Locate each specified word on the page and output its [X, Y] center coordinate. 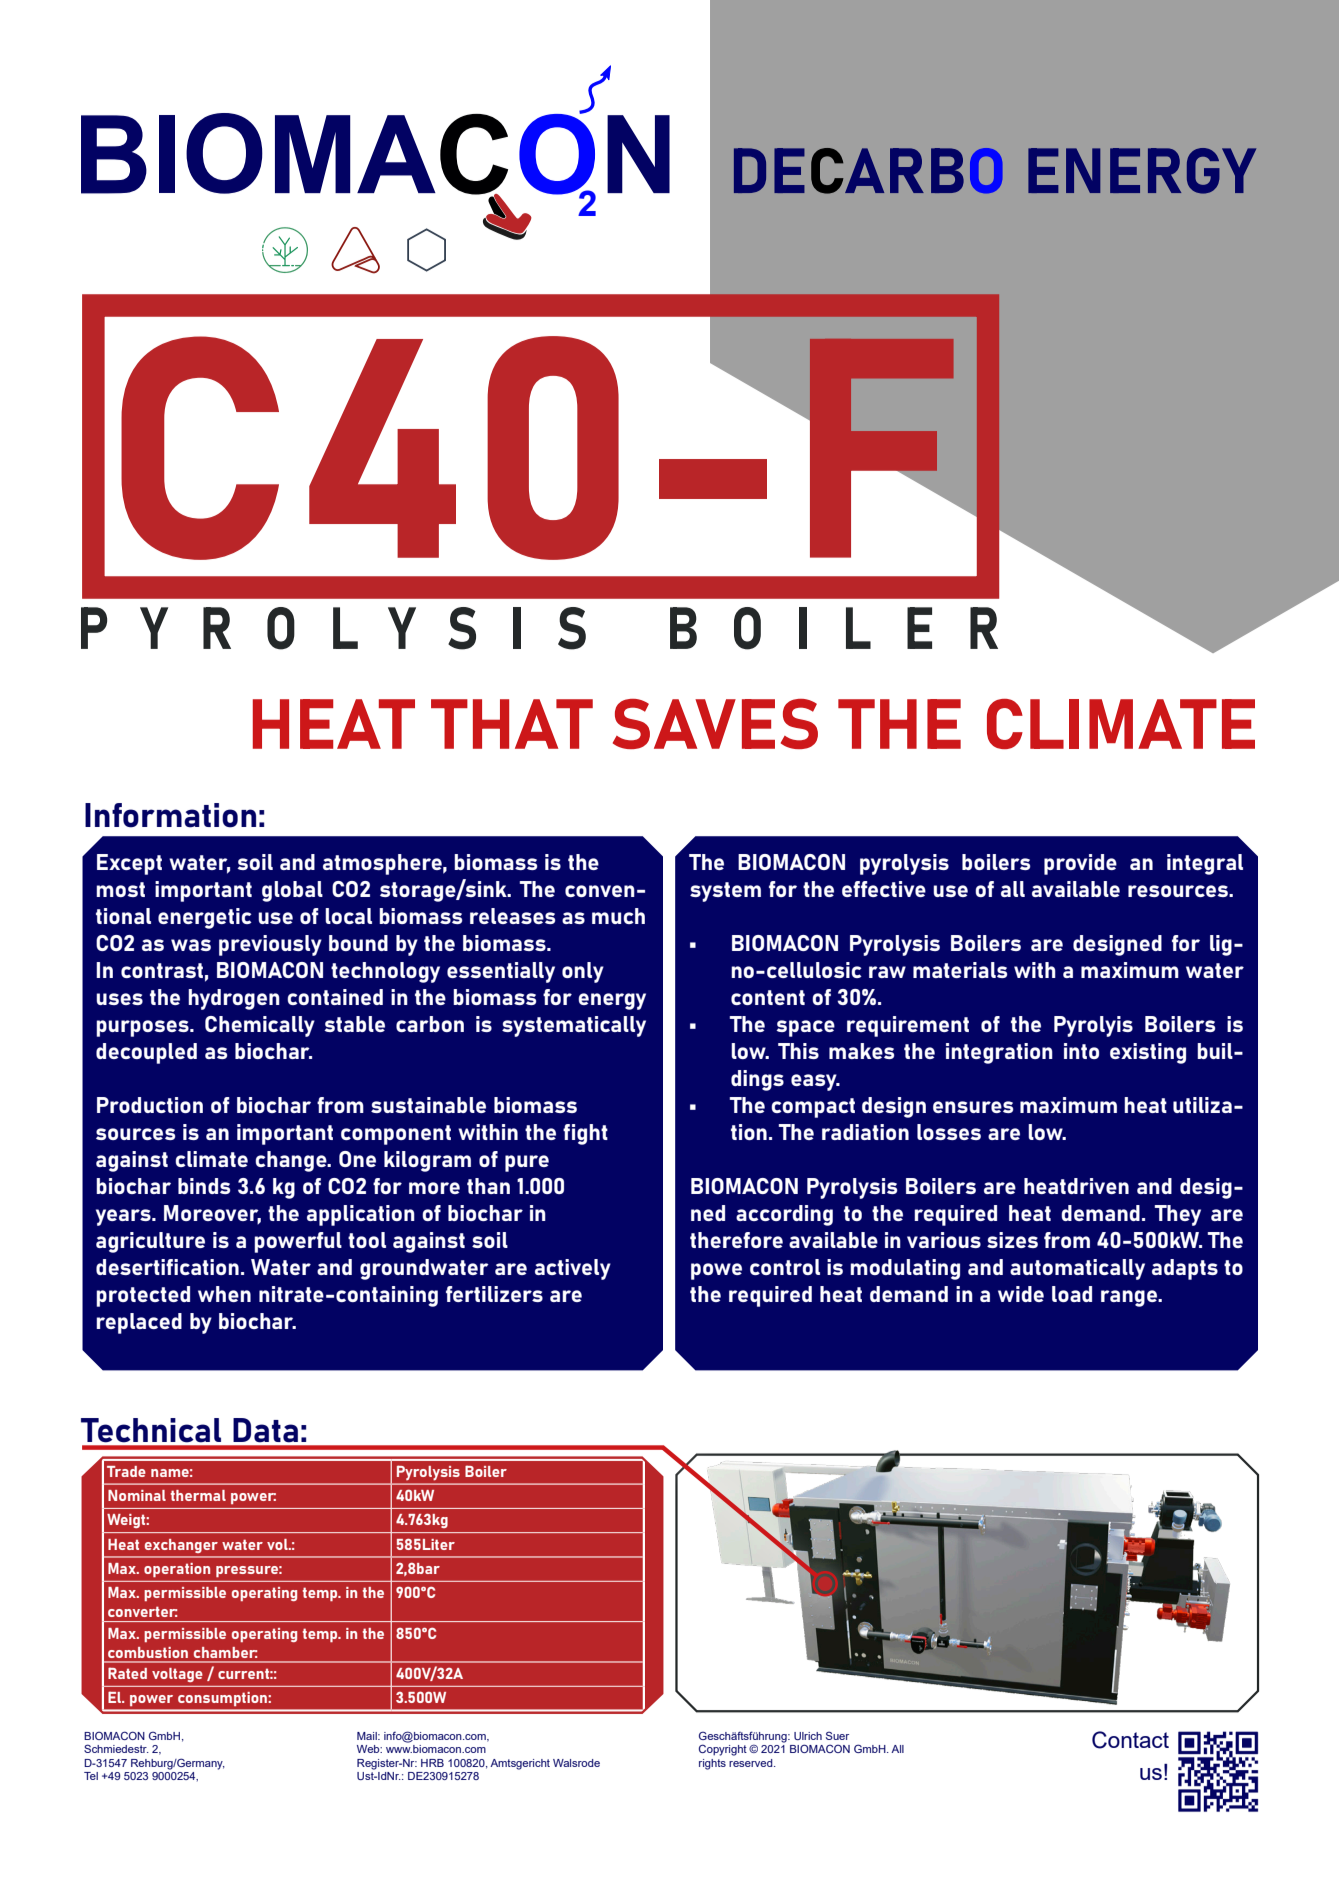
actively [573, 1269]
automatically [1077, 1269]
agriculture [150, 1242]
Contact [1130, 1740]
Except [129, 864]
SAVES [715, 724]
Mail [368, 1736]
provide [1080, 864]
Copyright [723, 1750]
